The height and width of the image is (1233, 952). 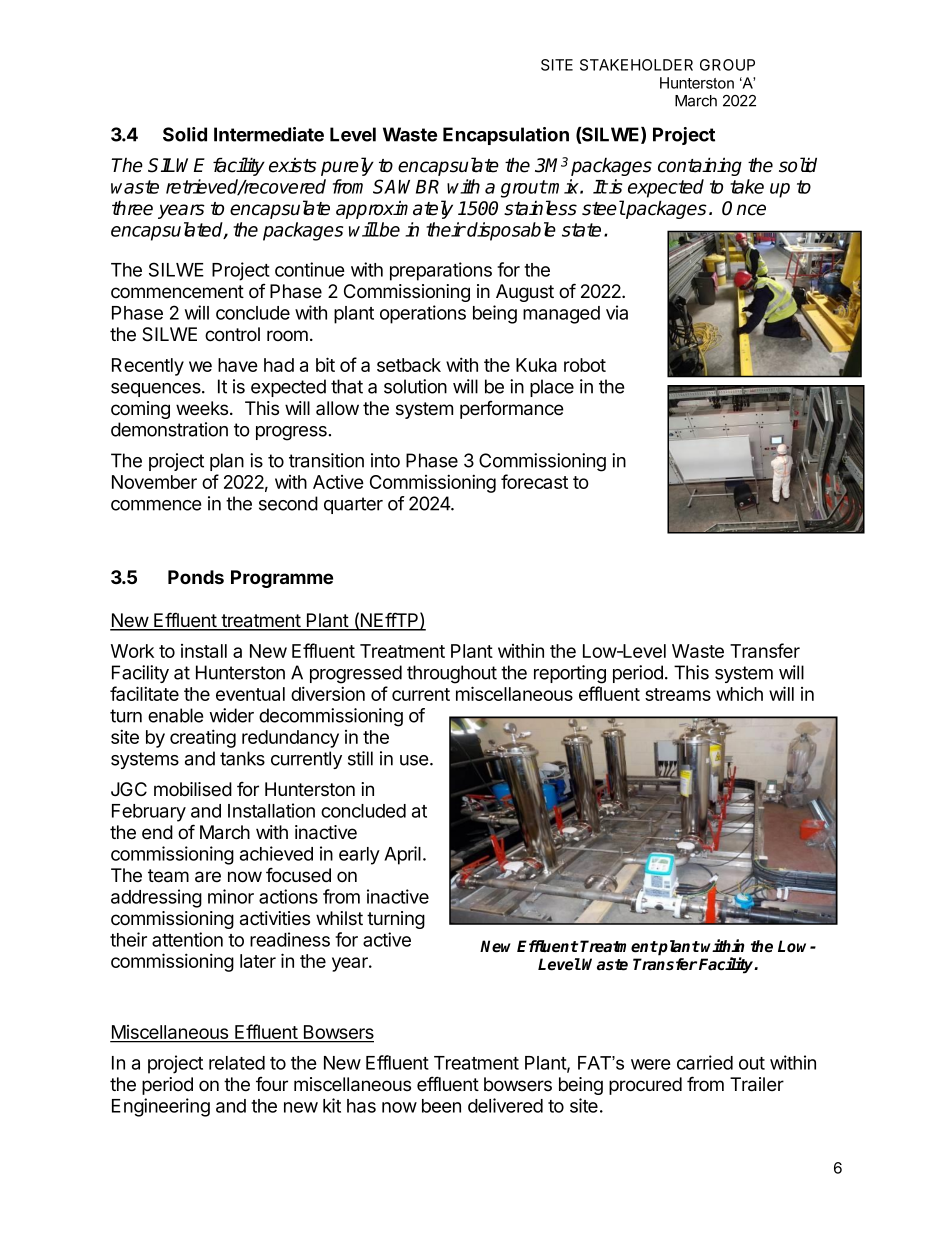 I want to click on weeks, so click(x=203, y=408).
